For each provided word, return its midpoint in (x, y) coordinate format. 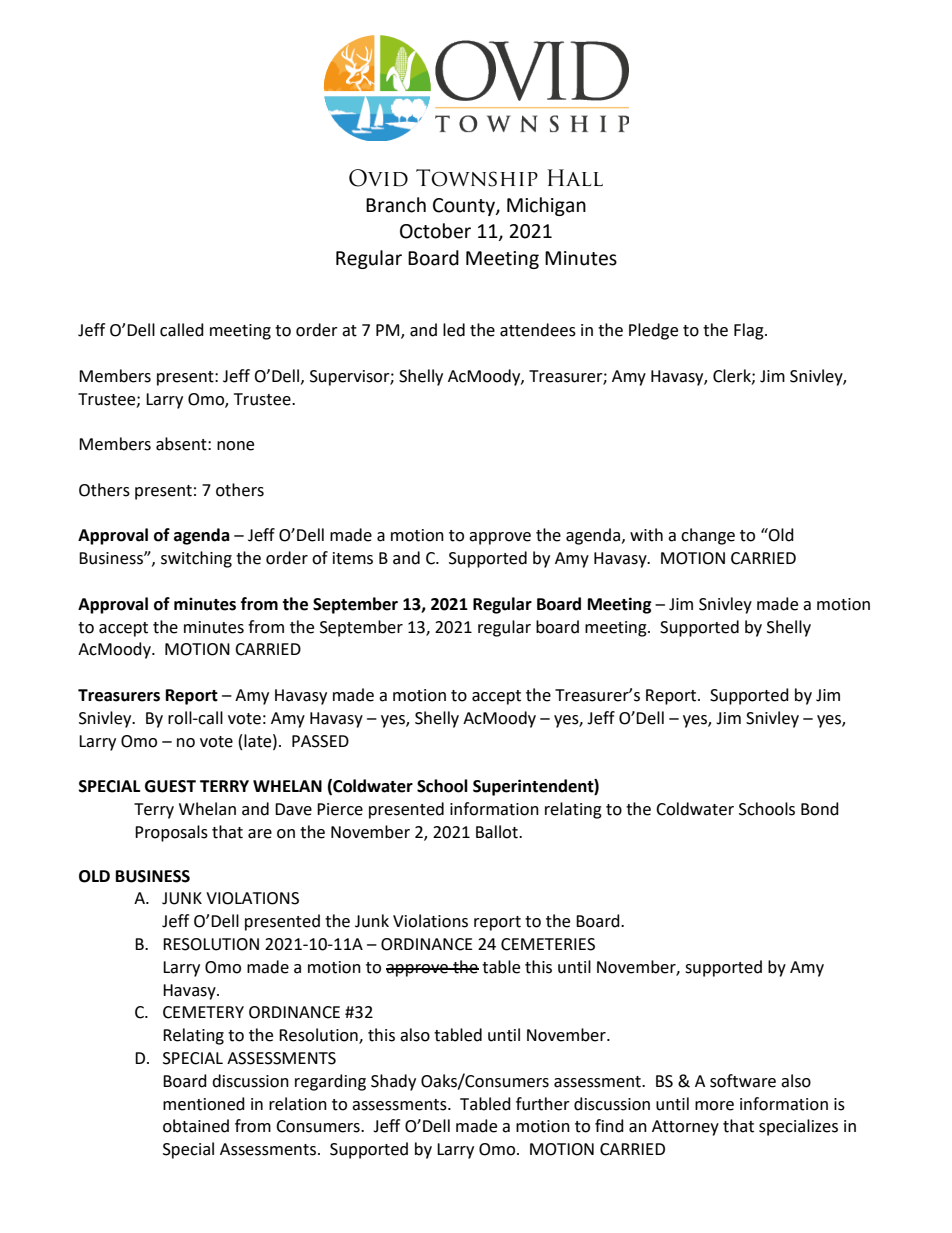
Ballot (498, 832)
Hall (575, 177)
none (235, 446)
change (708, 536)
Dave (293, 809)
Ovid (378, 178)
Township (477, 178)
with (646, 535)
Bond (820, 809)
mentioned (204, 1104)
